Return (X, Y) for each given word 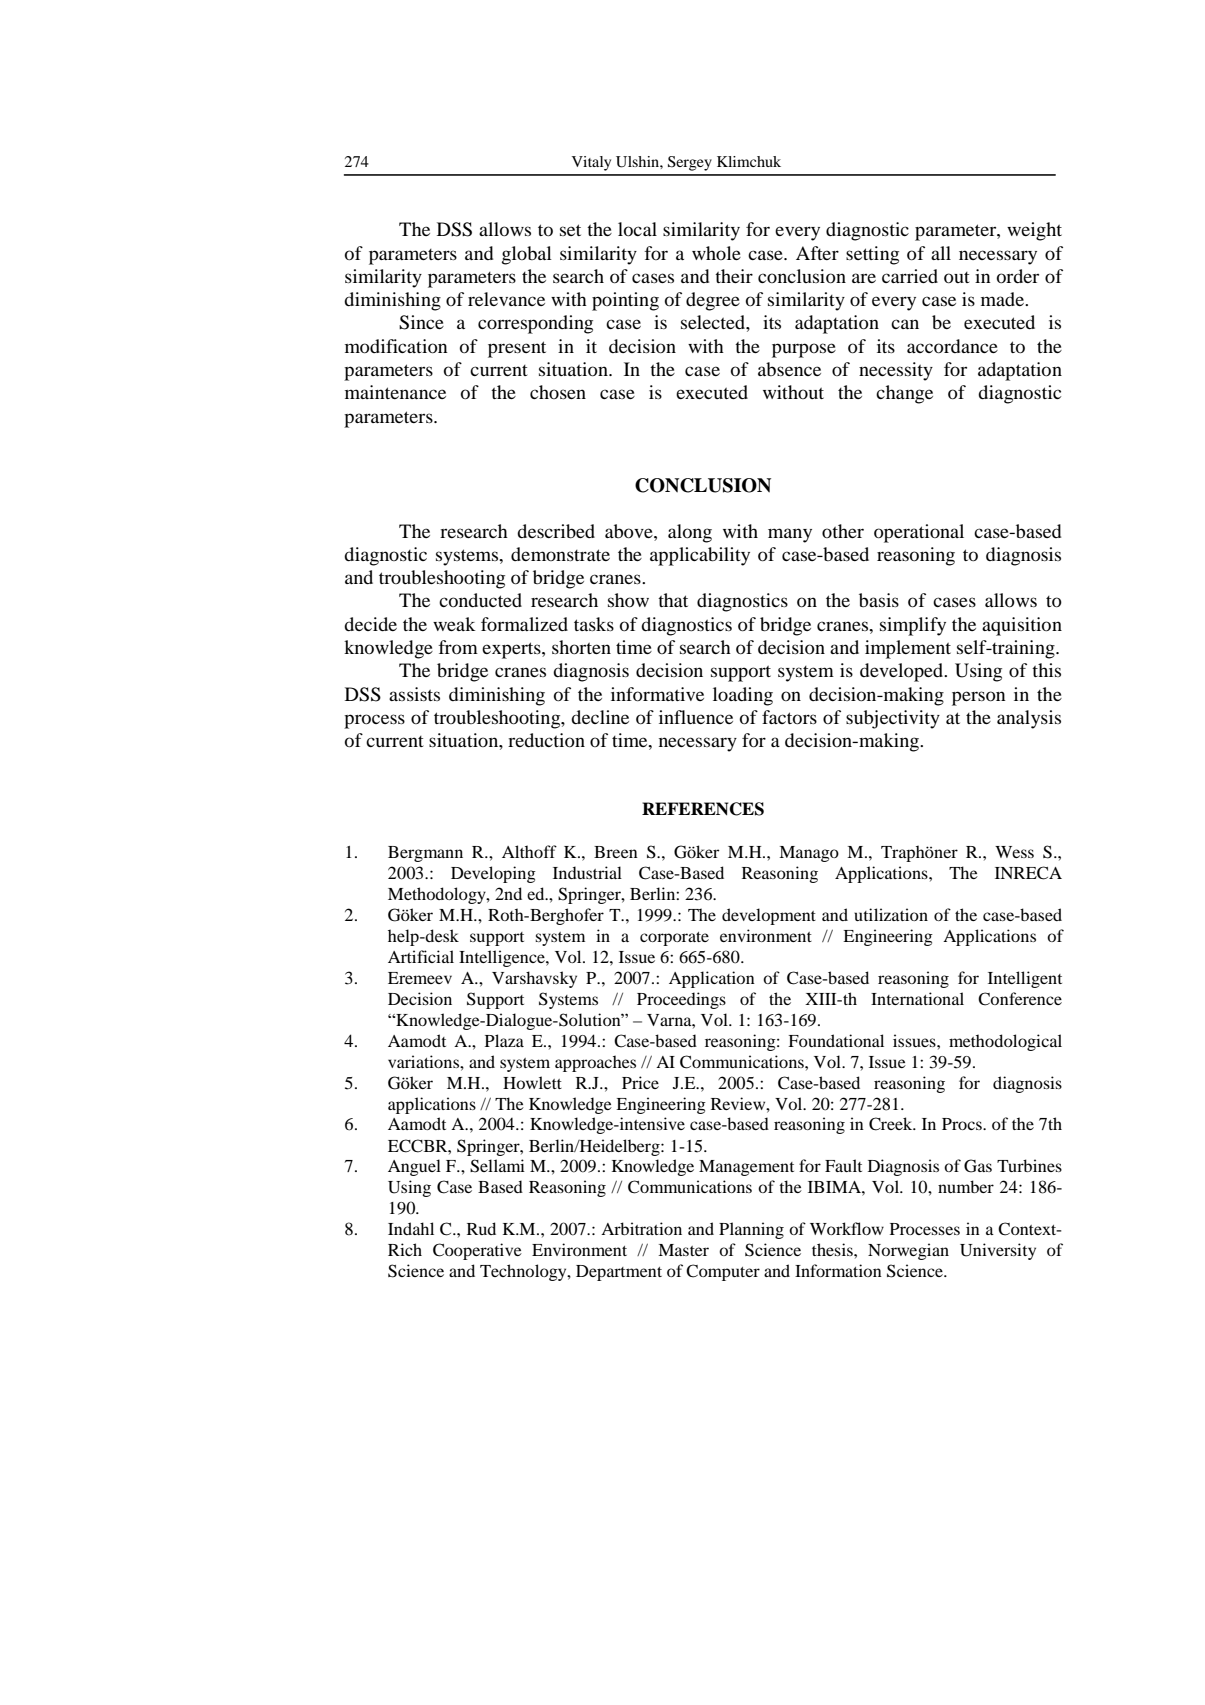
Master (683, 1250)
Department (619, 1273)
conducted (480, 600)
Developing (493, 874)
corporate (674, 939)
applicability (700, 556)
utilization (891, 914)
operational (919, 533)
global (527, 255)
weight (1034, 231)
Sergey (690, 163)
